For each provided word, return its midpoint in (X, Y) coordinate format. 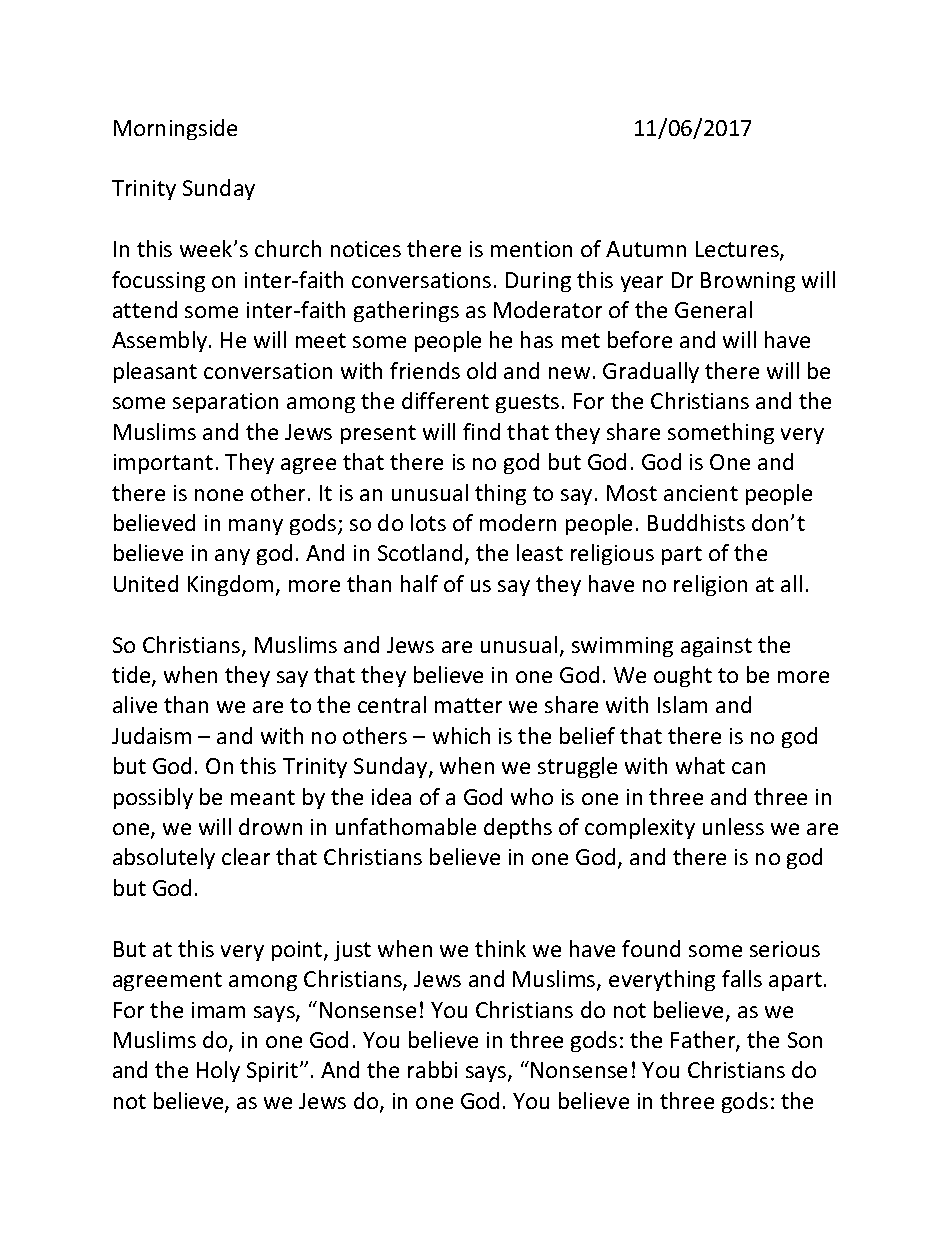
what (700, 765)
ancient (701, 493)
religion (710, 585)
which (461, 735)
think (500, 948)
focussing (158, 281)
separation (225, 403)
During (538, 282)
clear (246, 856)
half (419, 583)
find (481, 431)
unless (733, 826)
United (146, 583)
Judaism (151, 735)
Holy (218, 1071)
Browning (748, 282)
